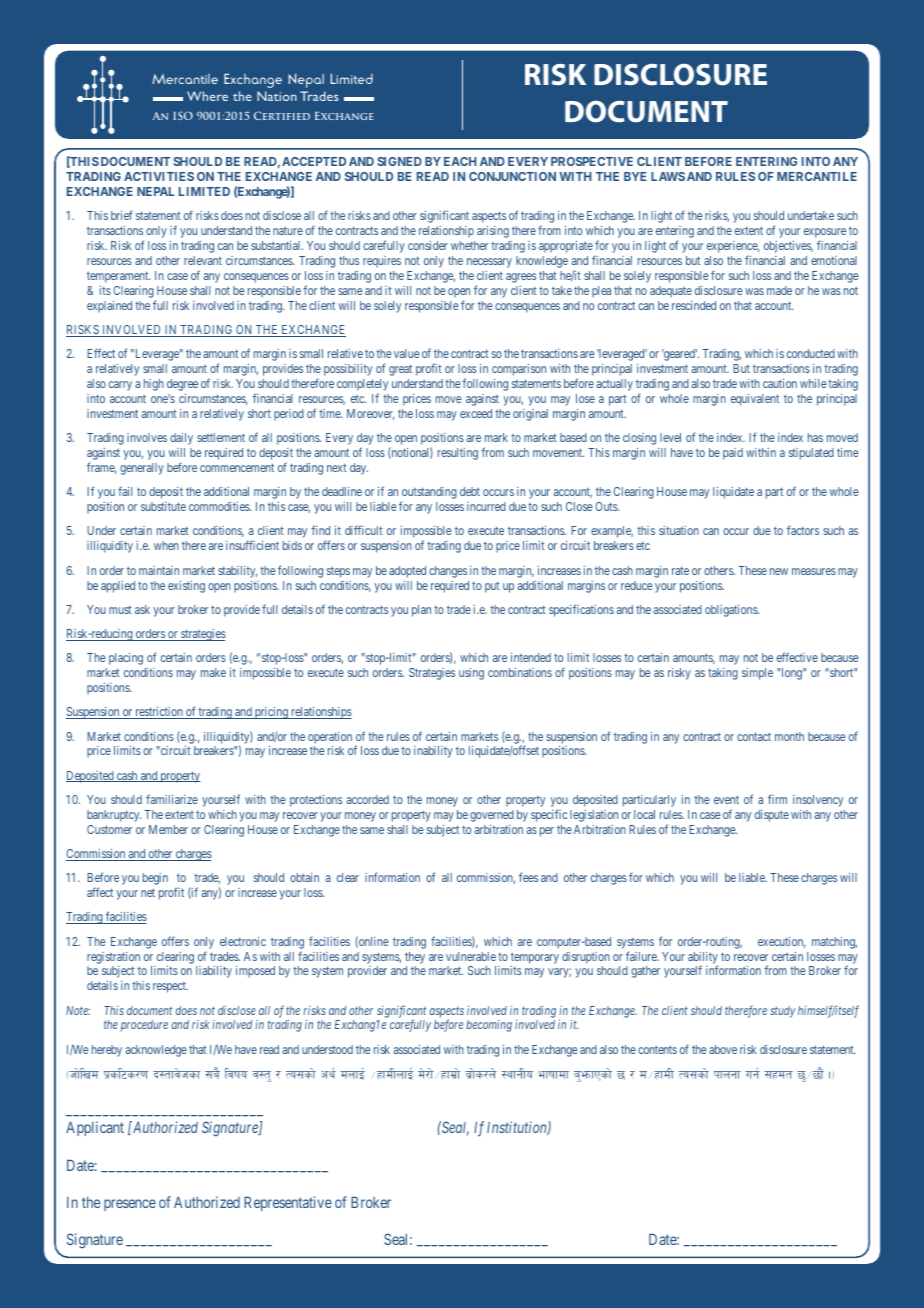 The height and width of the page is (1308, 924). I want to click on governed, so click(492, 816).
